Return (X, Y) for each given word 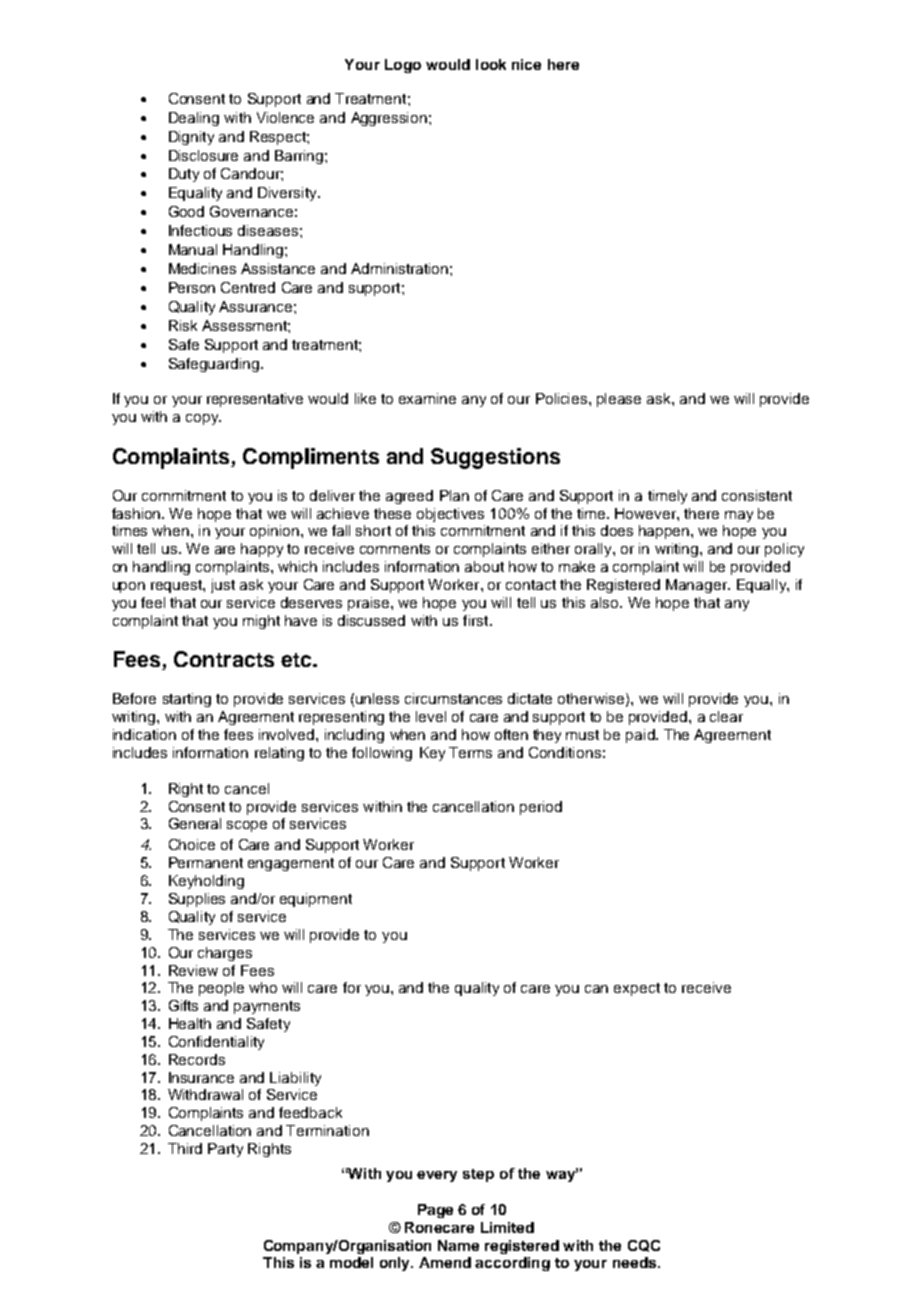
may (739, 516)
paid (641, 736)
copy (203, 419)
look (491, 64)
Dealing (194, 119)
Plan (454, 495)
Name (458, 1245)
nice (526, 64)
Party (225, 1150)
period (541, 808)
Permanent (206, 862)
